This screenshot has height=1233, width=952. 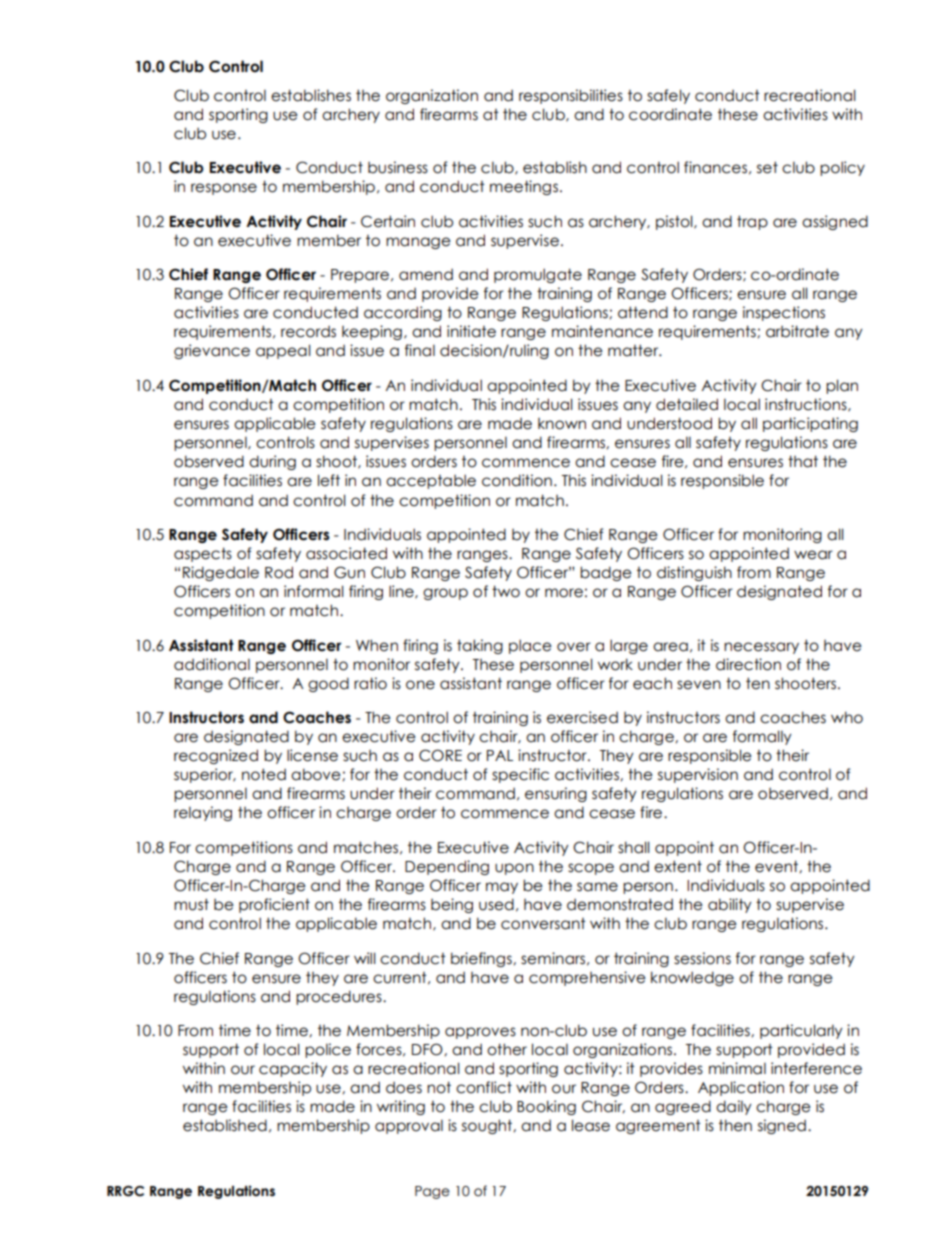 What do you see at coordinates (293, 1069) in the screenshot?
I see `capacity` at bounding box center [293, 1069].
